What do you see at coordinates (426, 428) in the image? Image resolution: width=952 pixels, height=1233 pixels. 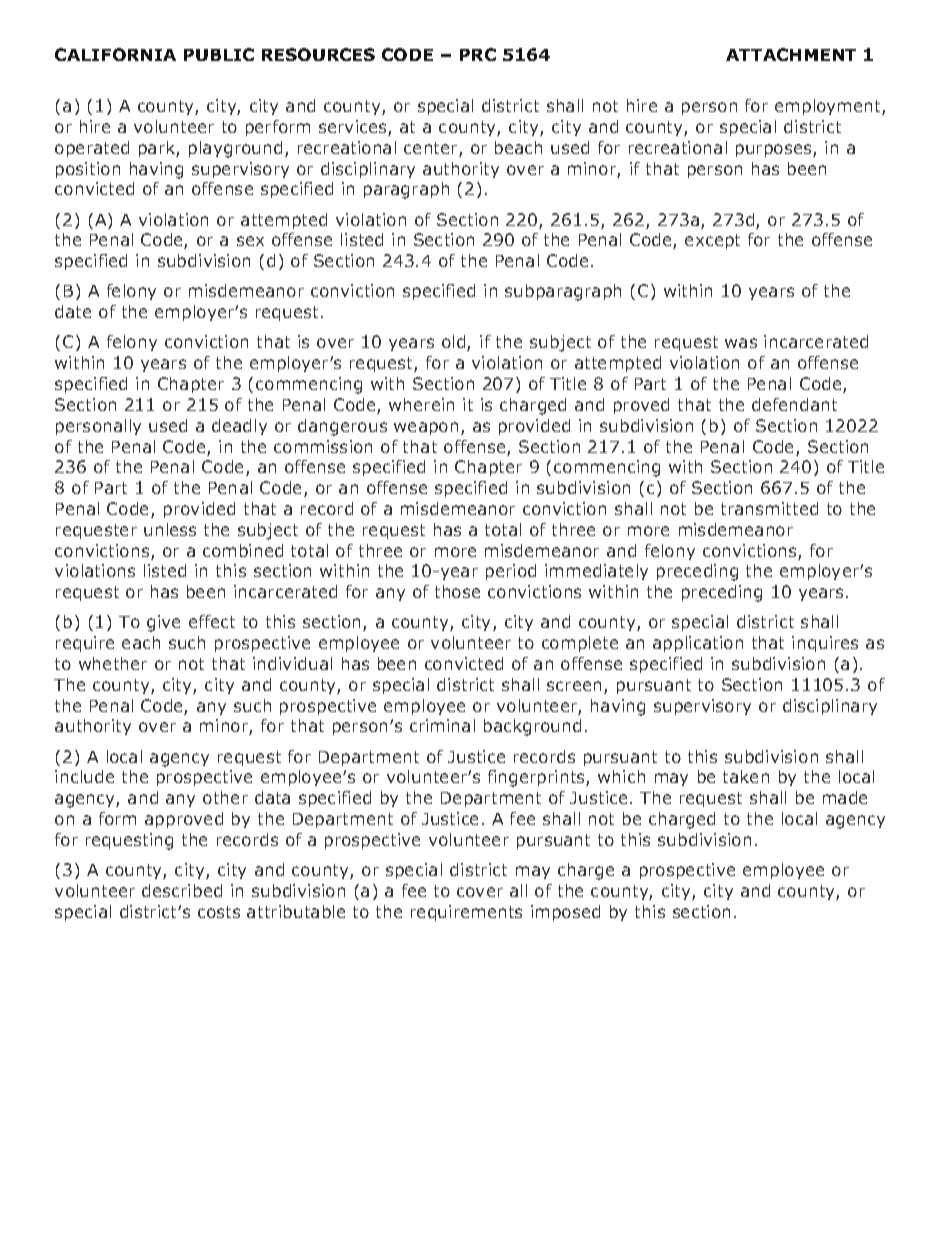 I see `weapon` at bounding box center [426, 428].
